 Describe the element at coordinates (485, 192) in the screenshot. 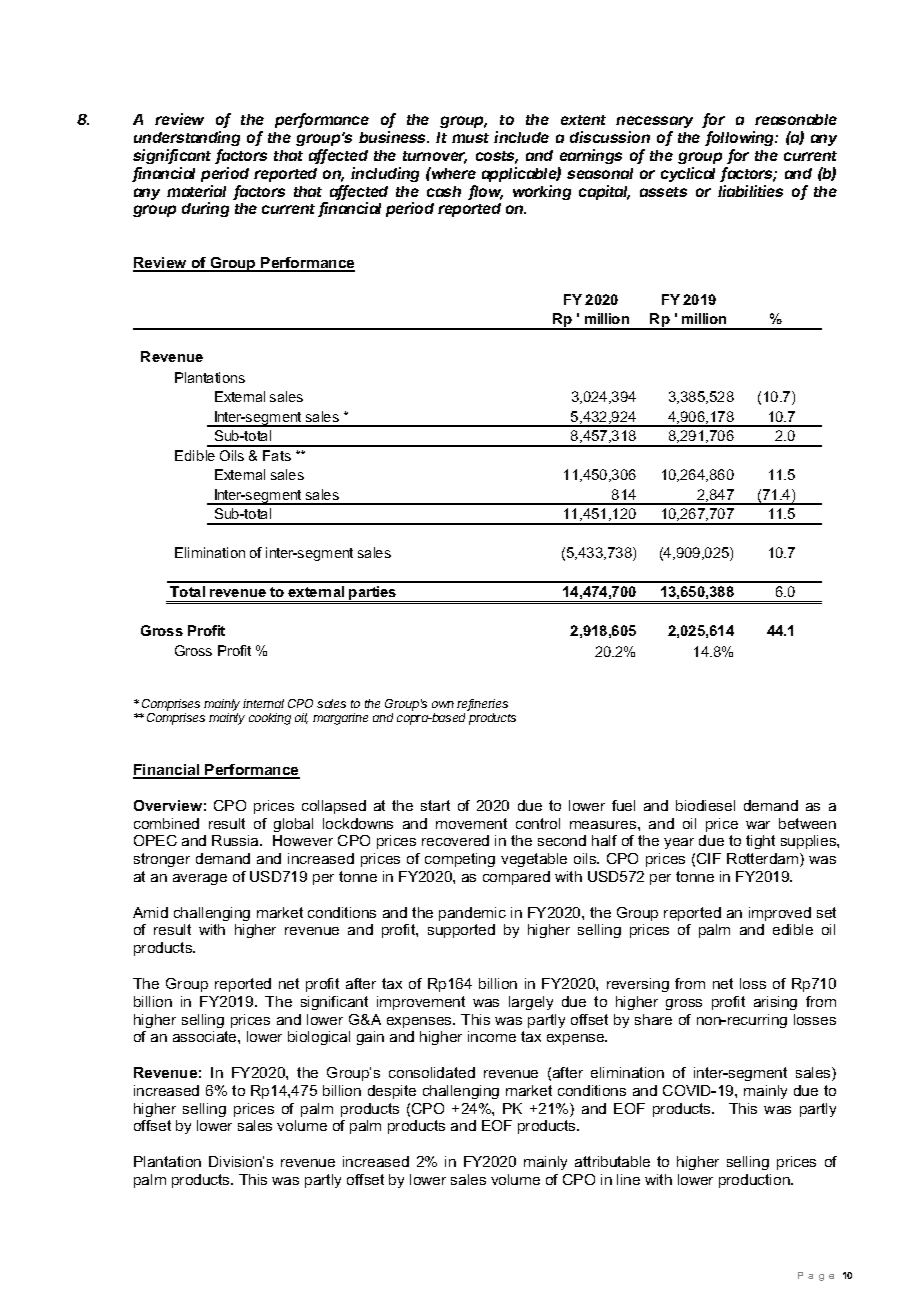

I see `flow` at that location.
